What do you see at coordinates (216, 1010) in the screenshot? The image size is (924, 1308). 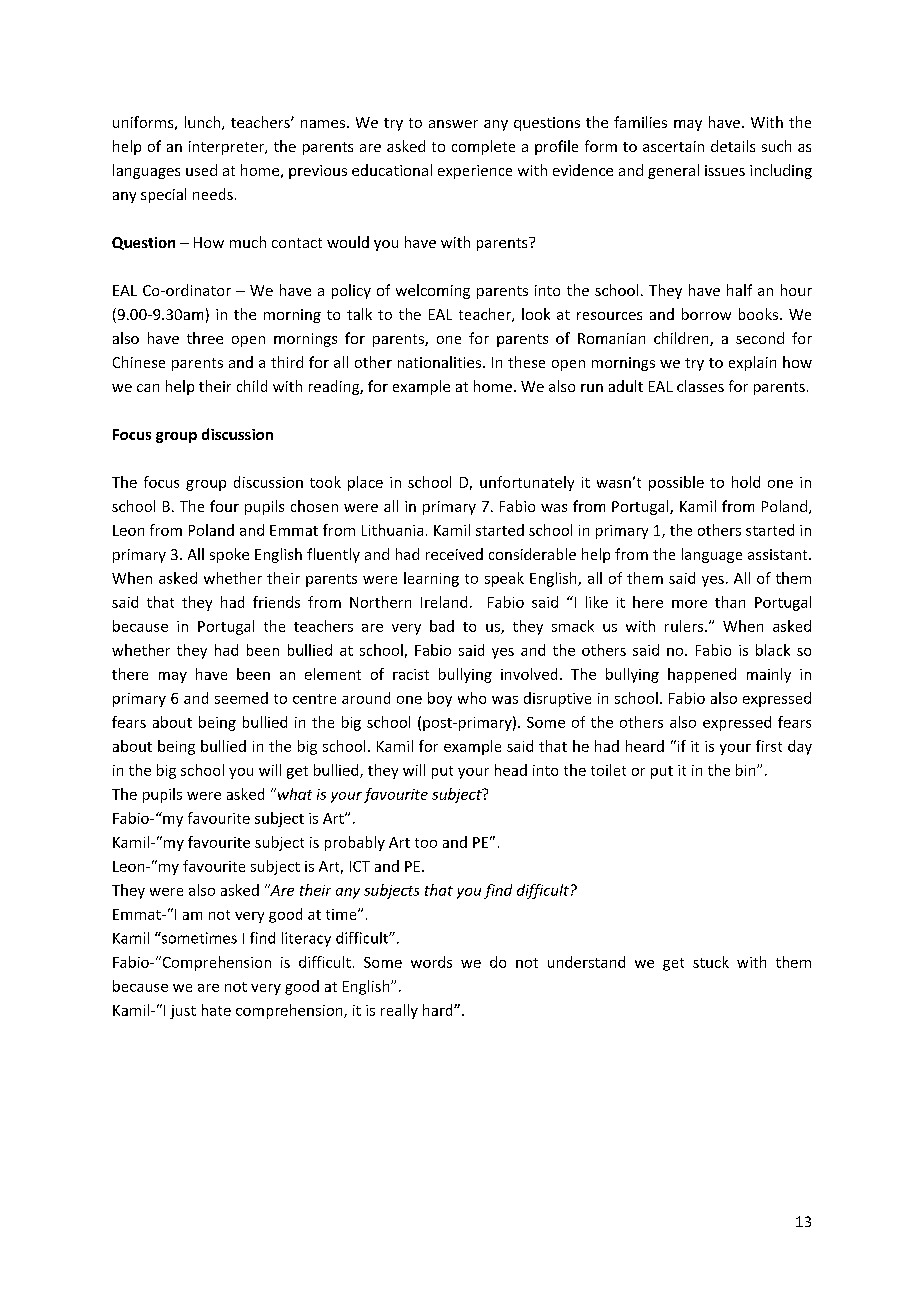 I see `hate` at bounding box center [216, 1010].
